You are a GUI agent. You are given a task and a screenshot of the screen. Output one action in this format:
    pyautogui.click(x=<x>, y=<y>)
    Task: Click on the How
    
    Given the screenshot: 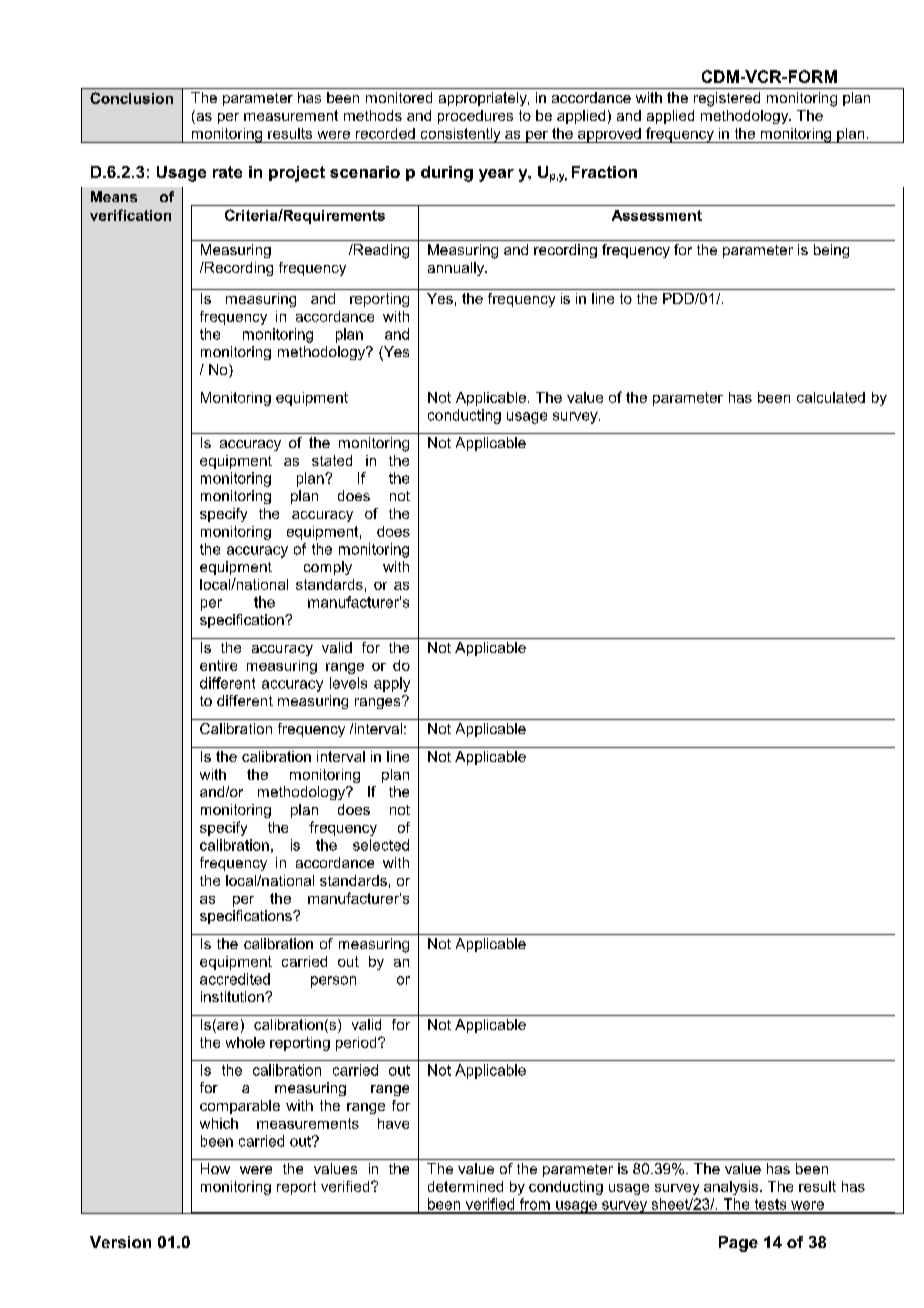 What is the action you would take?
    pyautogui.click(x=215, y=1168)
